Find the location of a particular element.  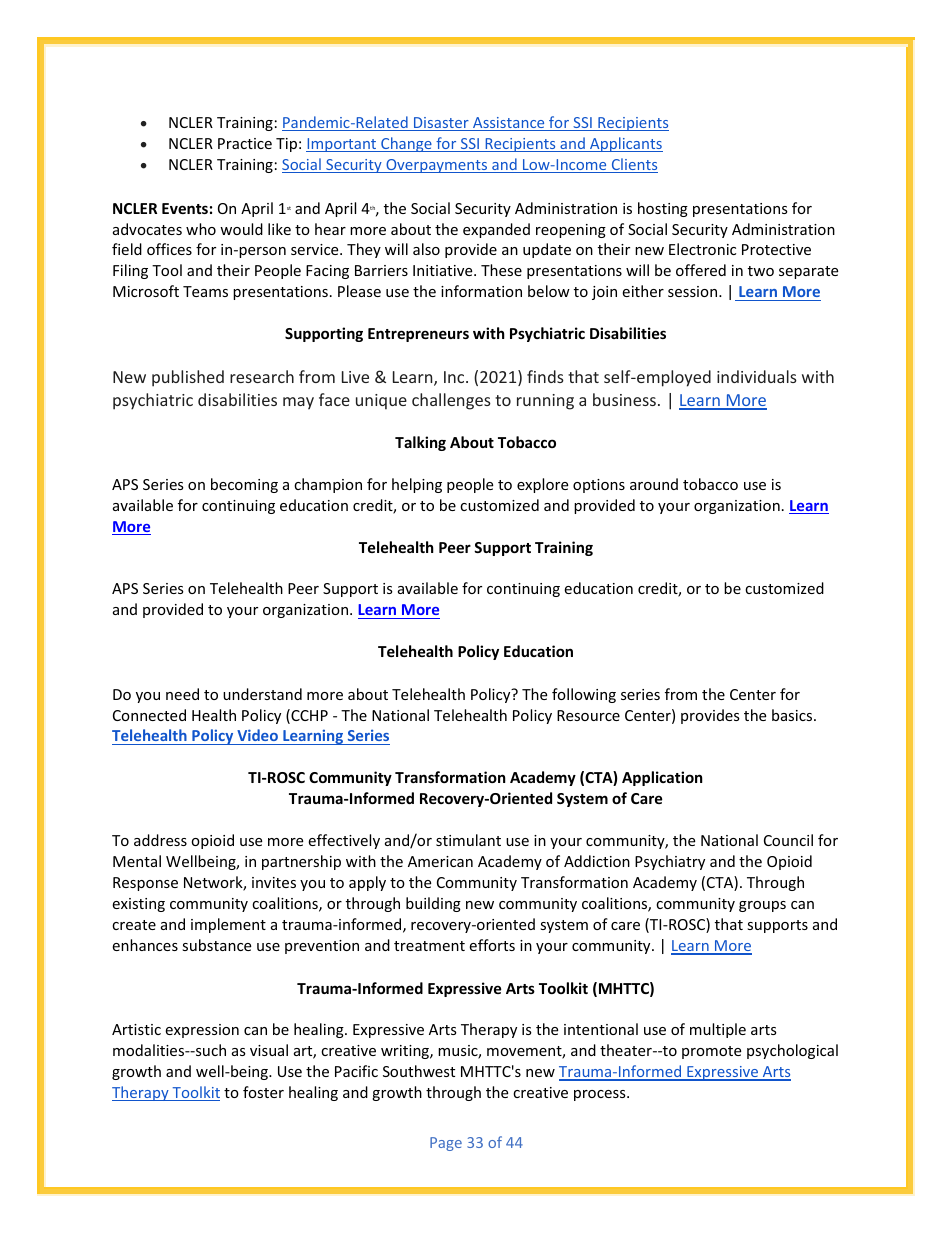

Overpayments is located at coordinates (437, 166).
